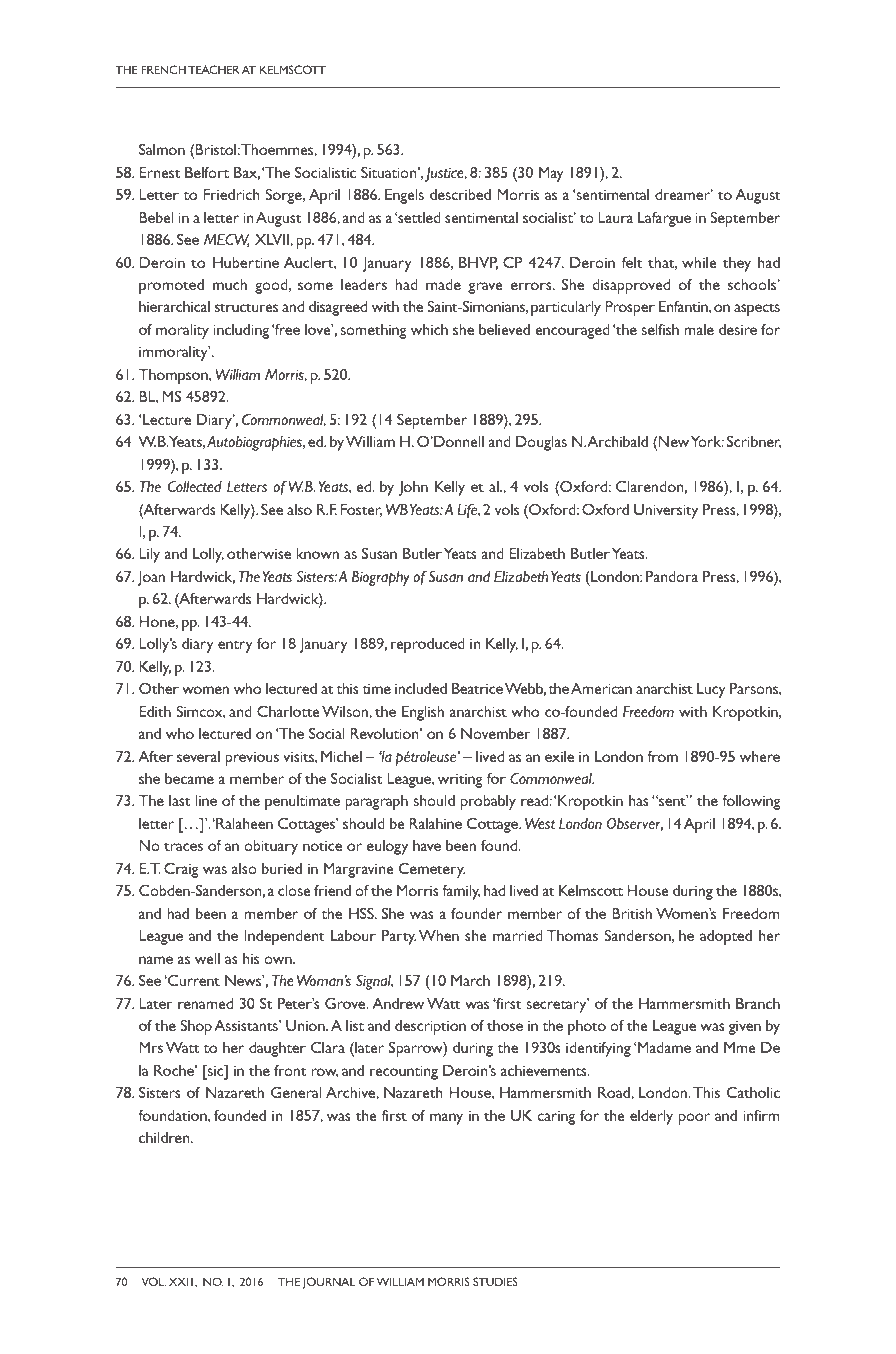 This screenshot has height=1354, width=896. What do you see at coordinates (207, 958) in the screenshot?
I see `well` at bounding box center [207, 958].
